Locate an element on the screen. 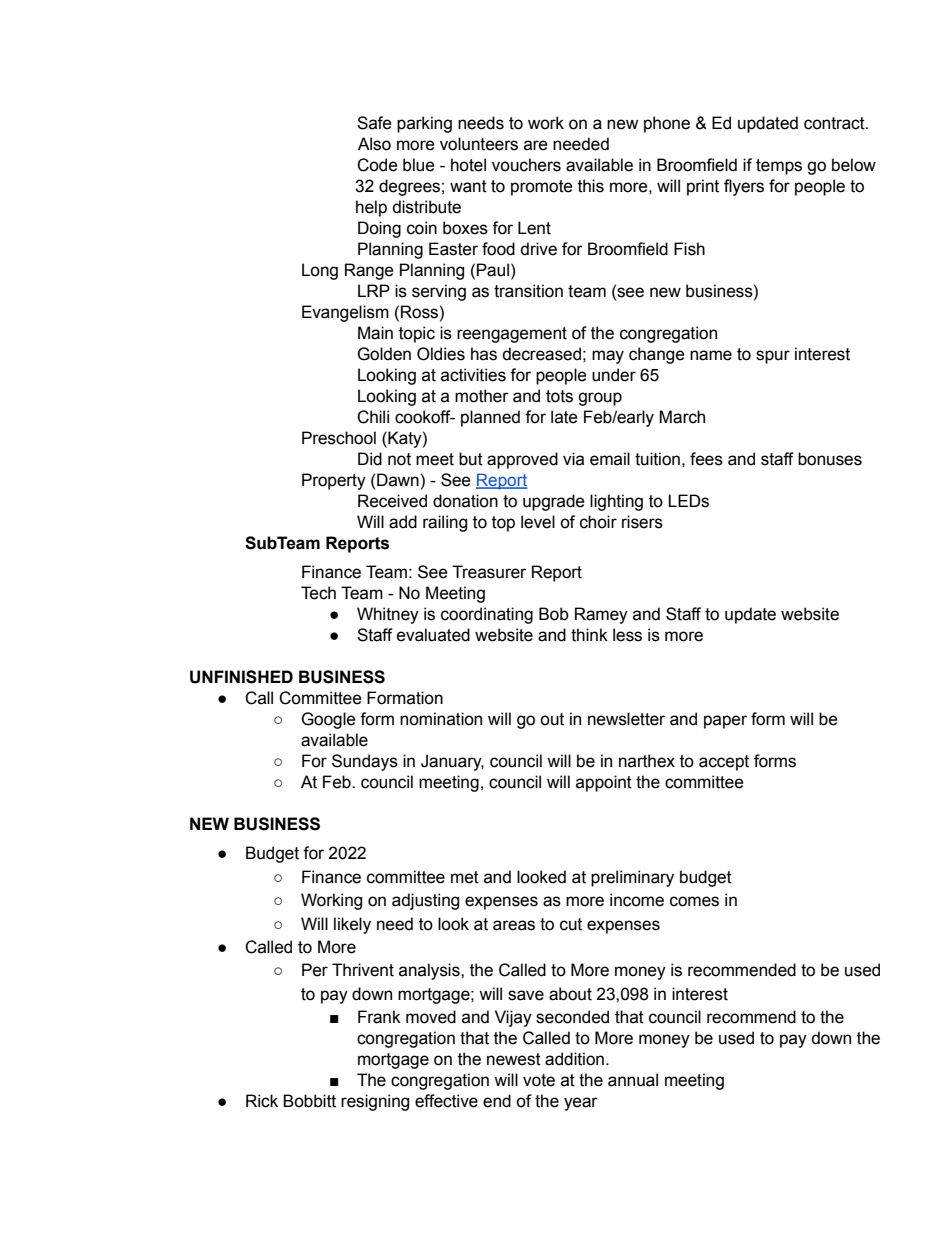  temps is located at coordinates (779, 167).
